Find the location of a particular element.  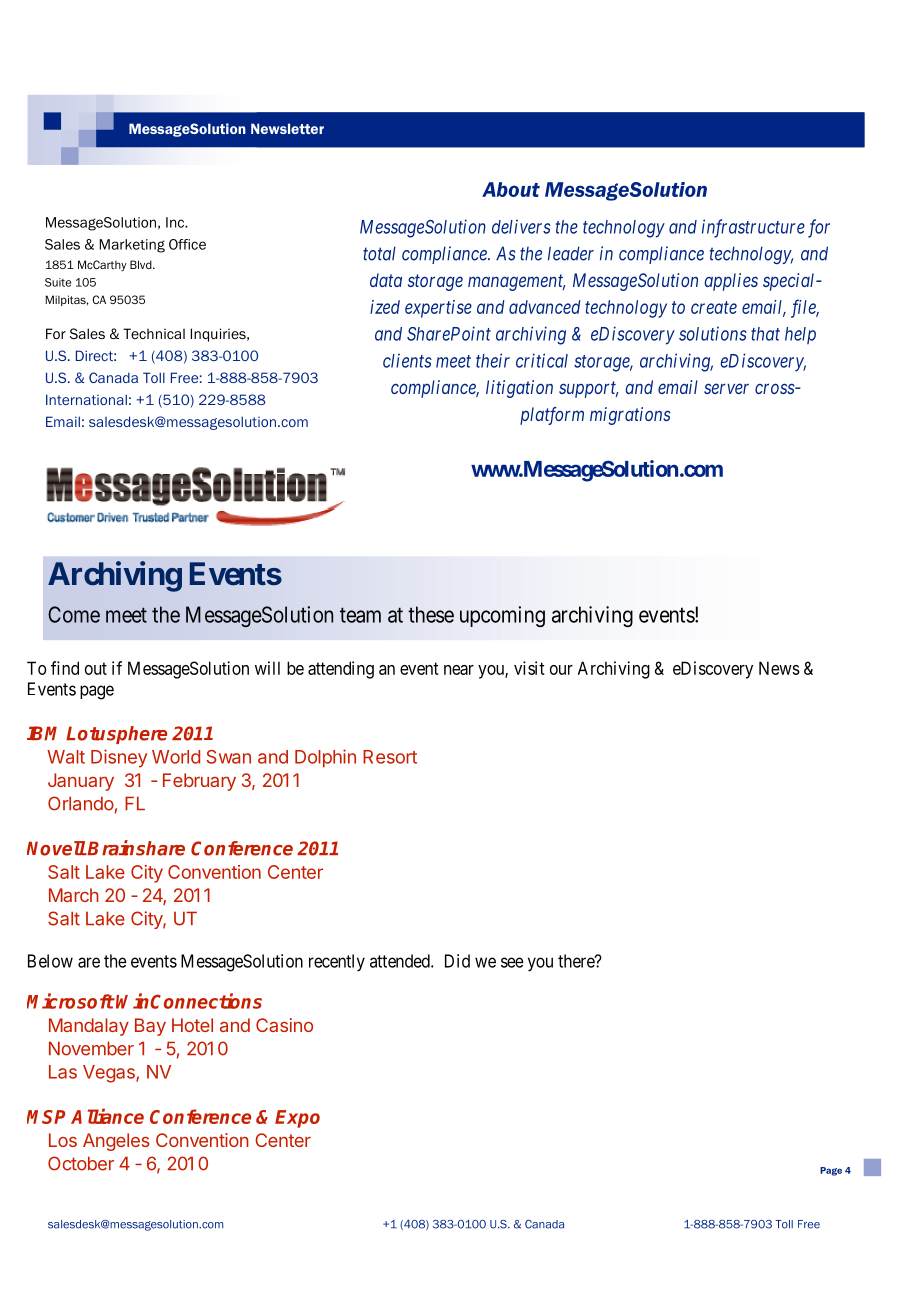

these is located at coordinates (431, 614).
